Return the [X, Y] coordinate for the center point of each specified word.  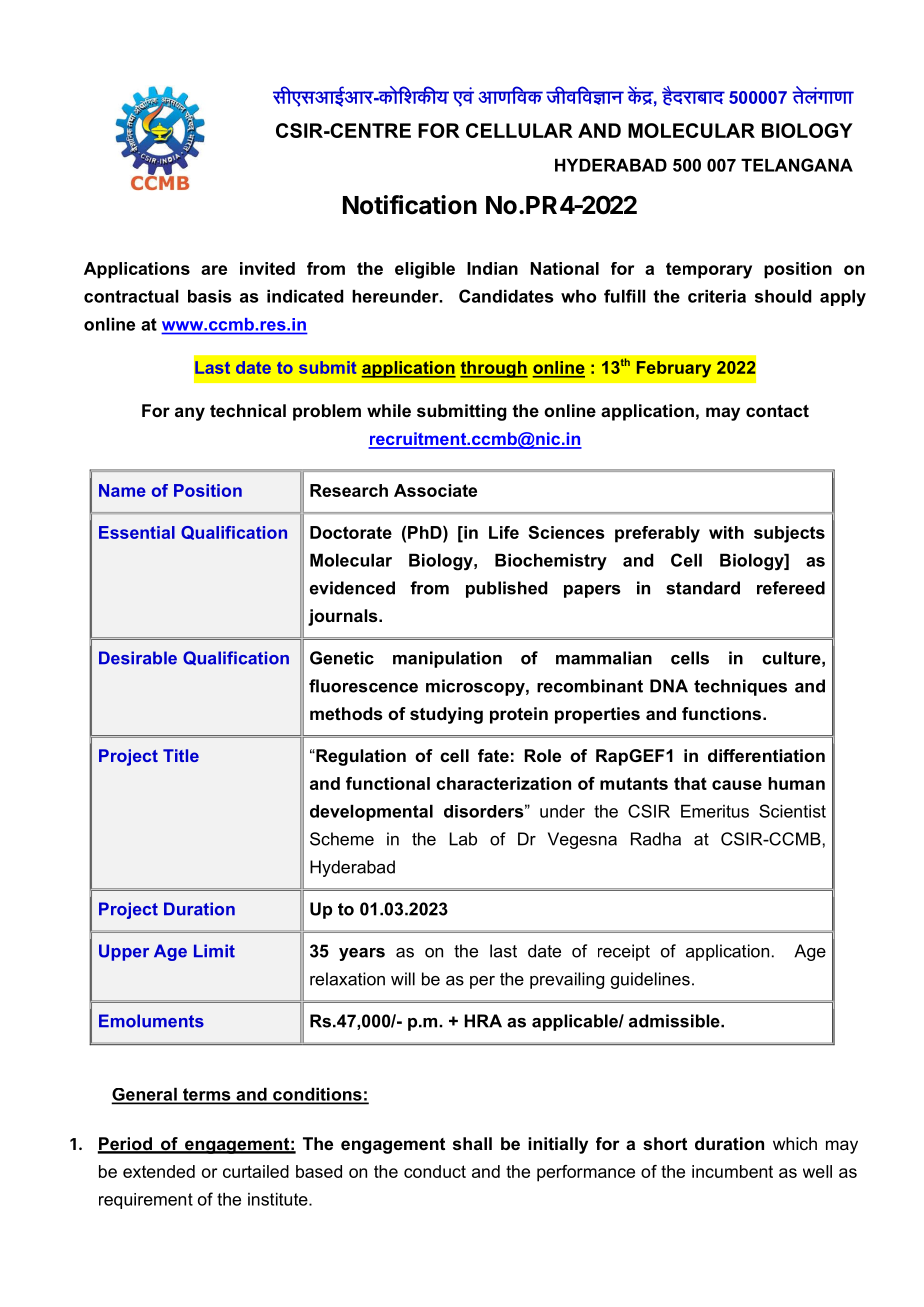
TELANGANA [797, 165]
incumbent [732, 1171]
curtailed [256, 1171]
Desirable [138, 658]
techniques [740, 687]
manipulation [447, 659]
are [214, 270]
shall [472, 1143]
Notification [410, 205]
